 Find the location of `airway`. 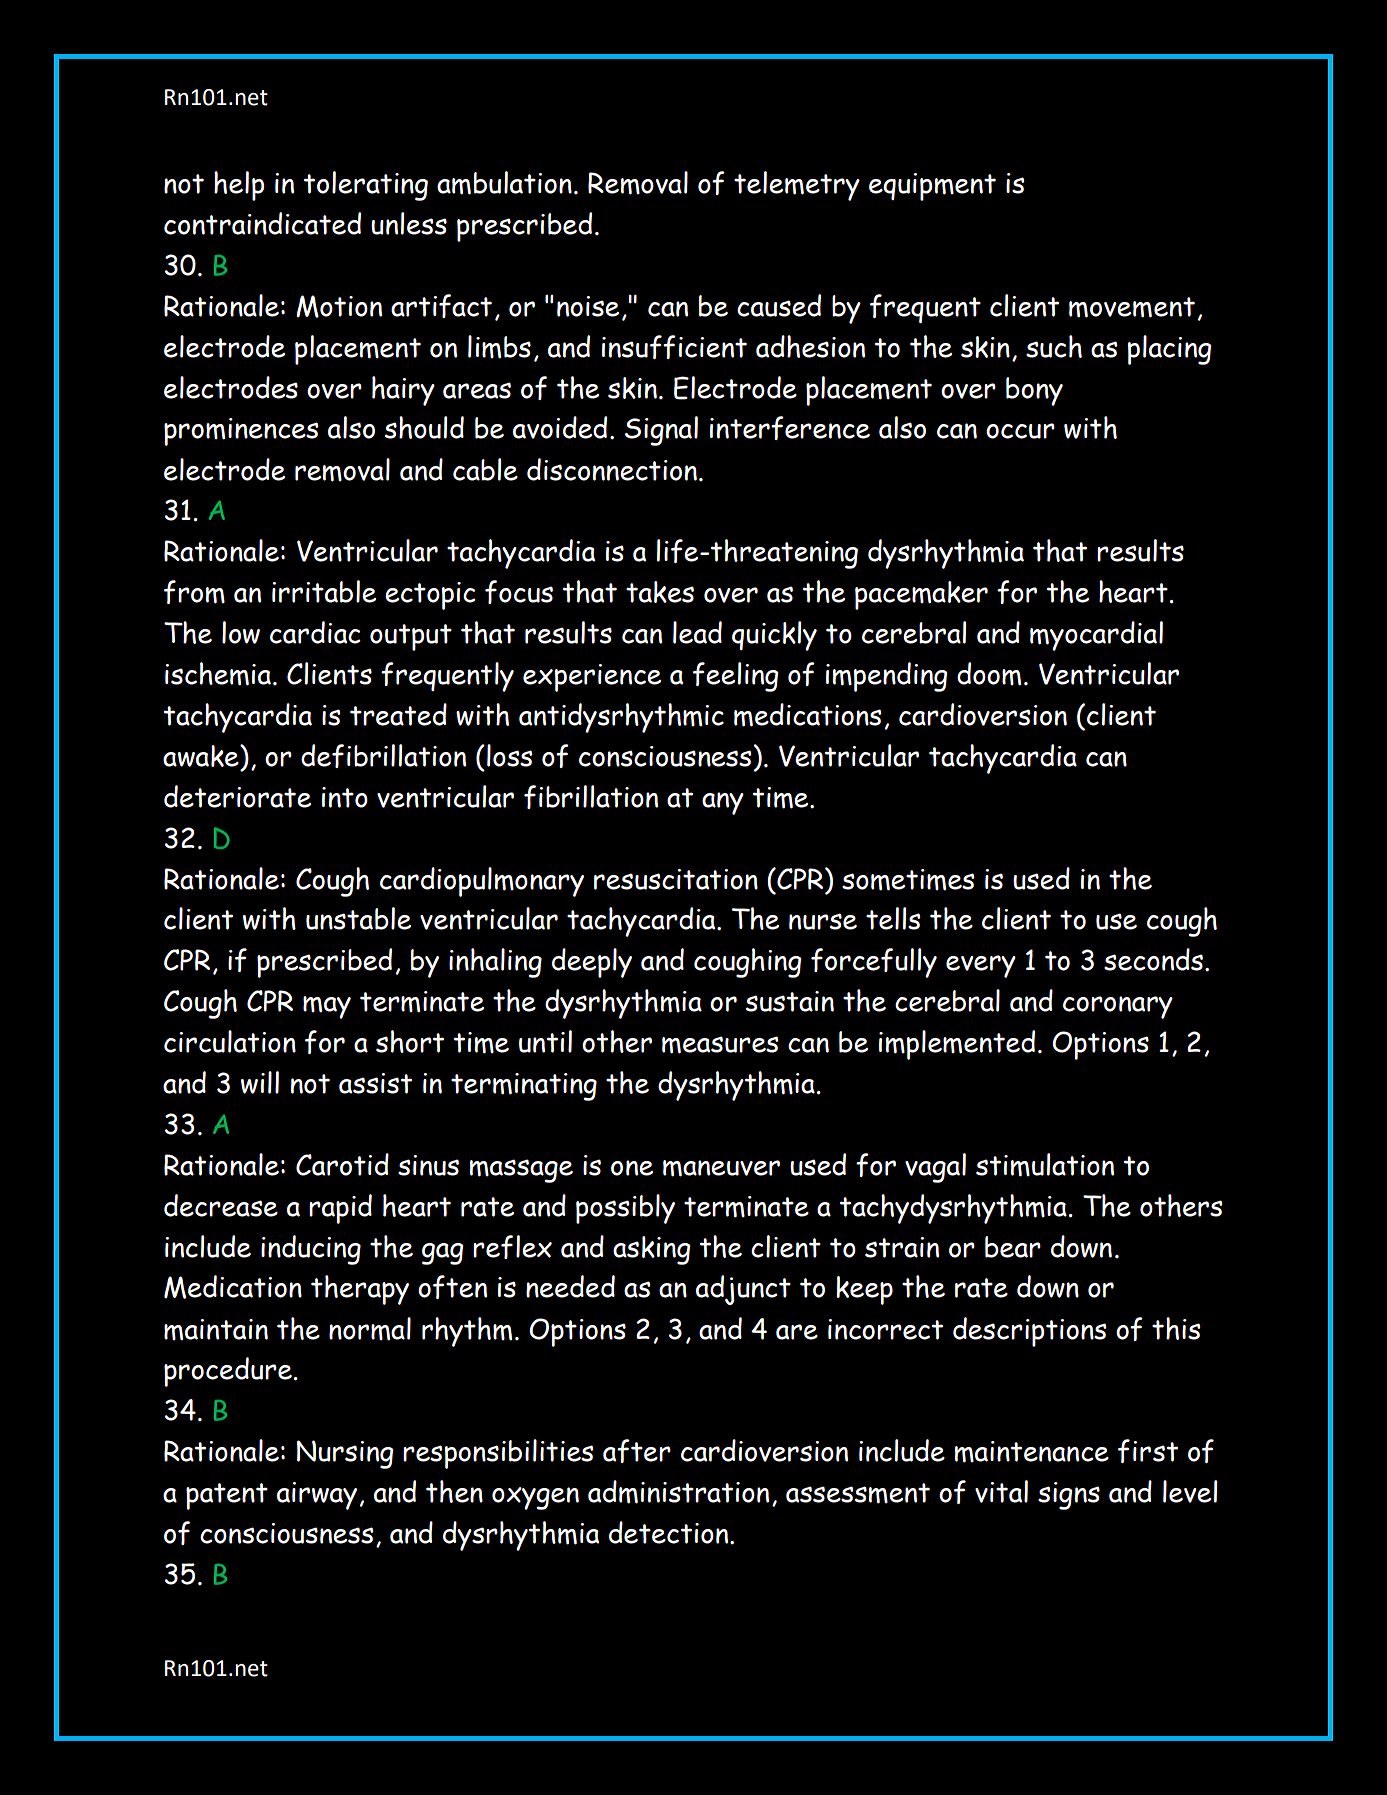

airway is located at coordinates (317, 1496).
